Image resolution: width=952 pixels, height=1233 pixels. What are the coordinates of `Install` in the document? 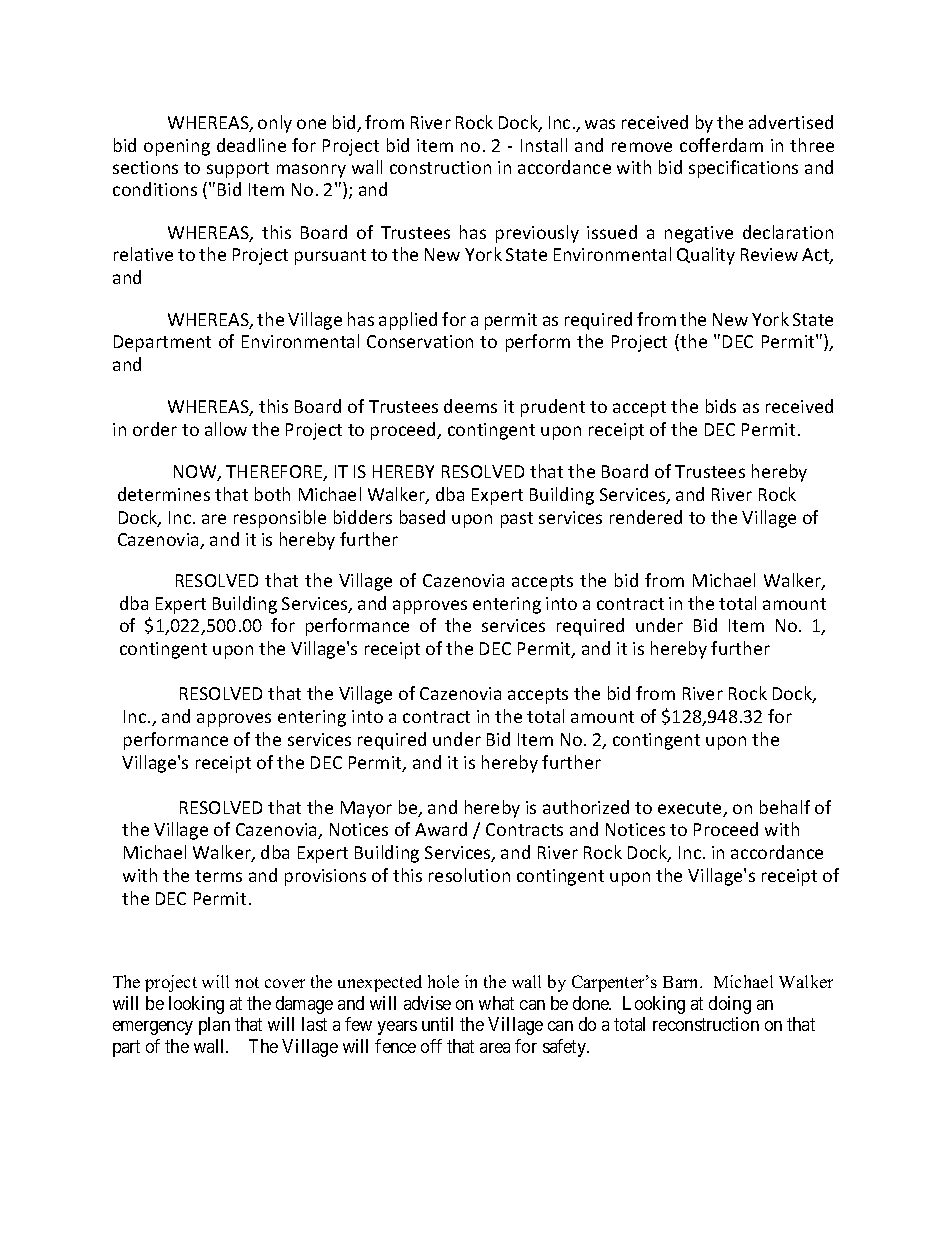 It's located at (544, 145).
